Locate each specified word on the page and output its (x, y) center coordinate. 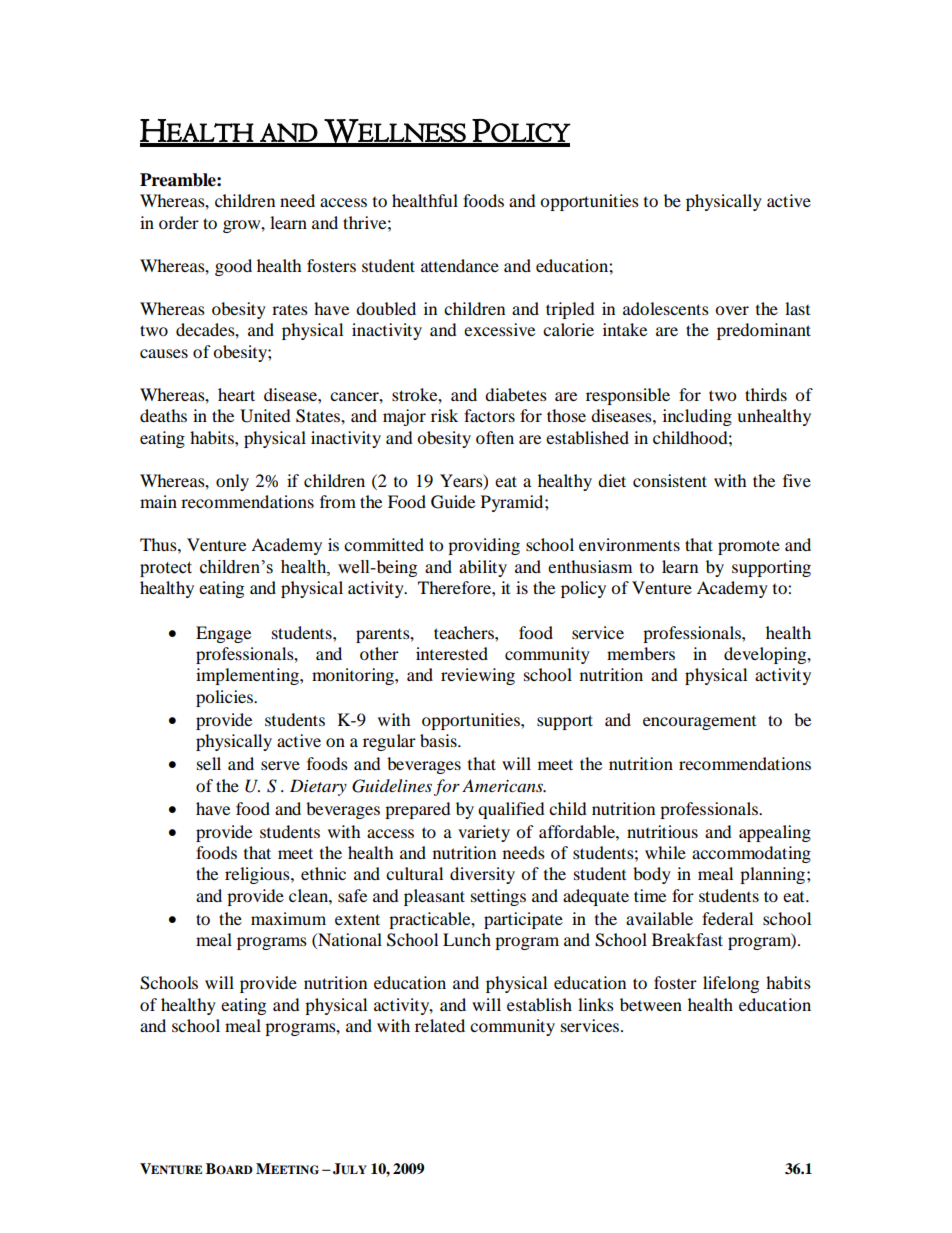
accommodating (751, 854)
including (697, 417)
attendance (460, 265)
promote (749, 547)
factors (489, 415)
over (732, 310)
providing (484, 546)
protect (166, 569)
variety (484, 833)
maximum (288, 918)
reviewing (478, 676)
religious (258, 875)
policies (225, 698)
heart (236, 394)
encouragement (699, 723)
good (233, 267)
